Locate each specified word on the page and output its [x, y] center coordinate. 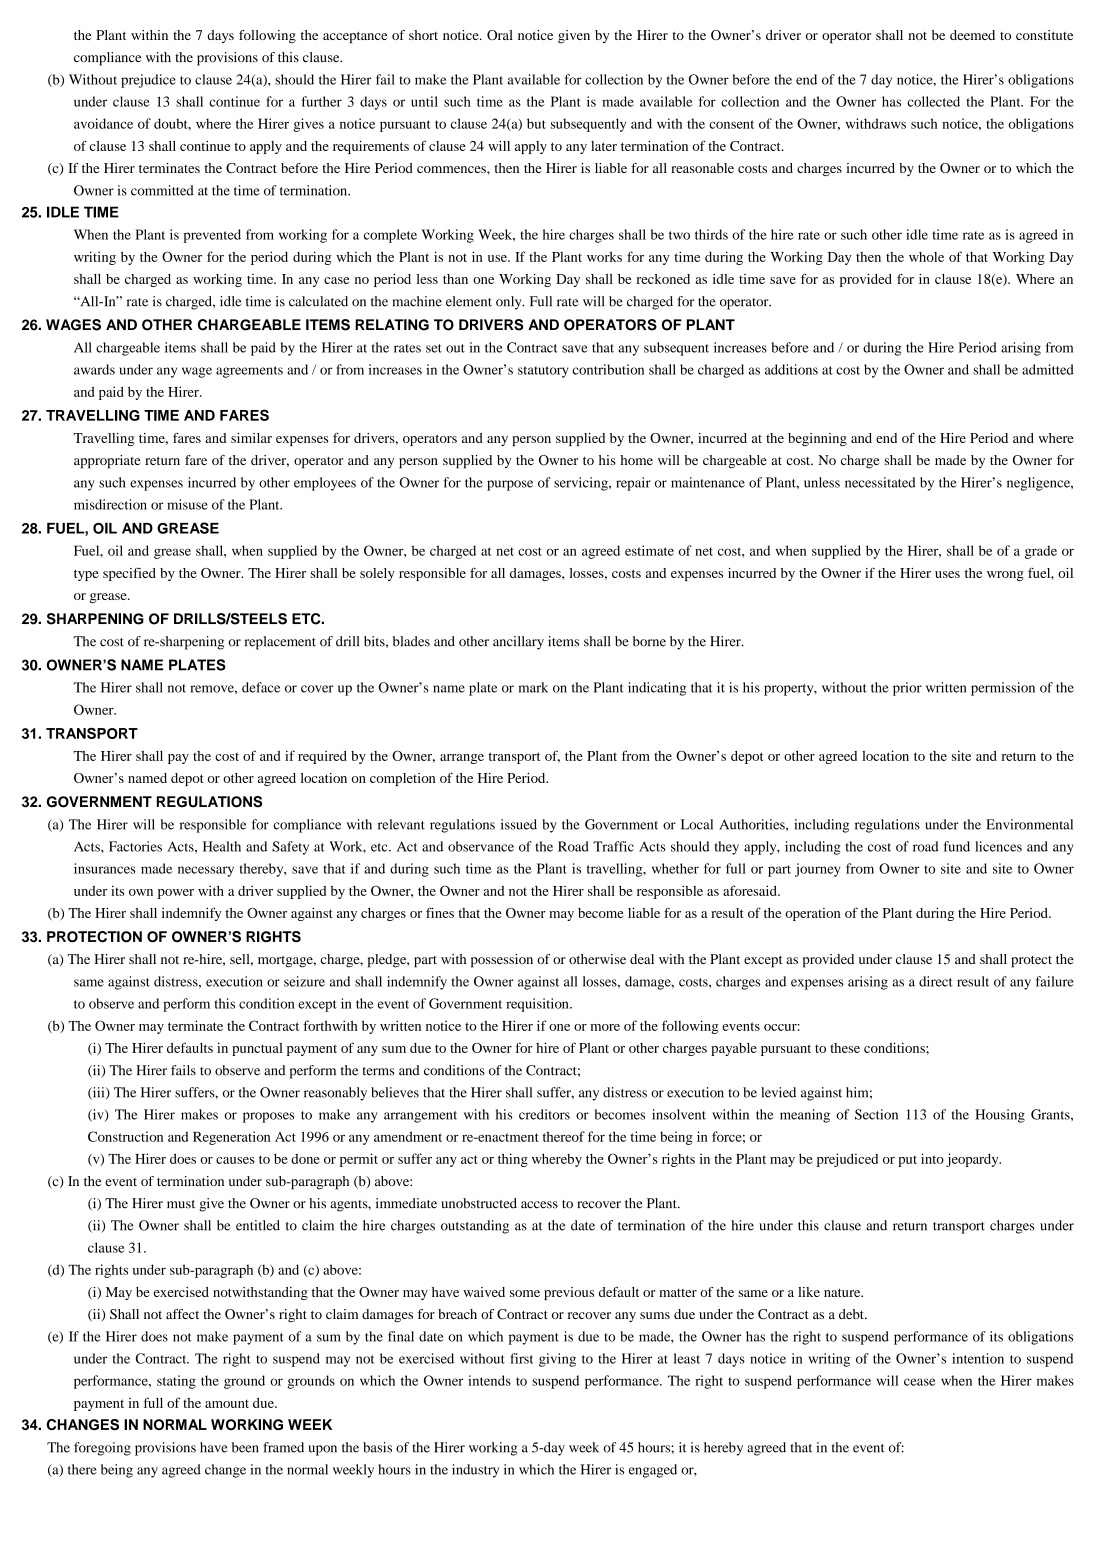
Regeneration [232, 1138]
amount [227, 1404]
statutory [543, 372]
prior [907, 689]
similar [251, 438]
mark [533, 687]
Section [876, 1114]
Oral [500, 35]
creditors [544, 1114]
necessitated [880, 482]
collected [934, 101]
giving [557, 1360]
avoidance [103, 123]
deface [261, 687]
